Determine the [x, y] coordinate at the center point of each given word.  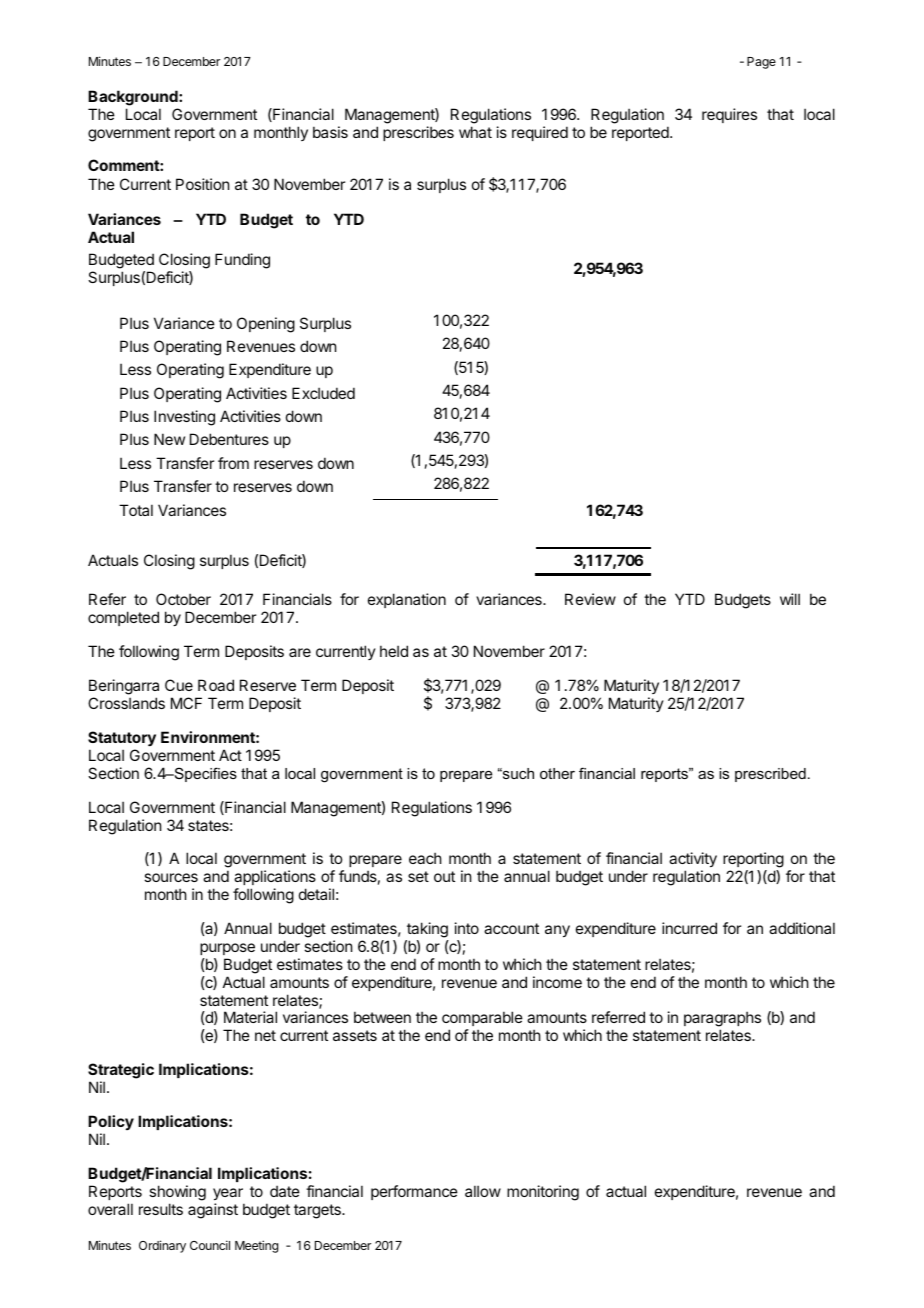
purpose [227, 949]
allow [483, 1191]
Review [590, 599]
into [467, 928]
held [394, 651]
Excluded [323, 393]
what [475, 132]
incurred [689, 928]
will [790, 599]
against [213, 1211]
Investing [184, 418]
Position [202, 184]
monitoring [543, 1193]
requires [729, 115]
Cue [179, 685]
